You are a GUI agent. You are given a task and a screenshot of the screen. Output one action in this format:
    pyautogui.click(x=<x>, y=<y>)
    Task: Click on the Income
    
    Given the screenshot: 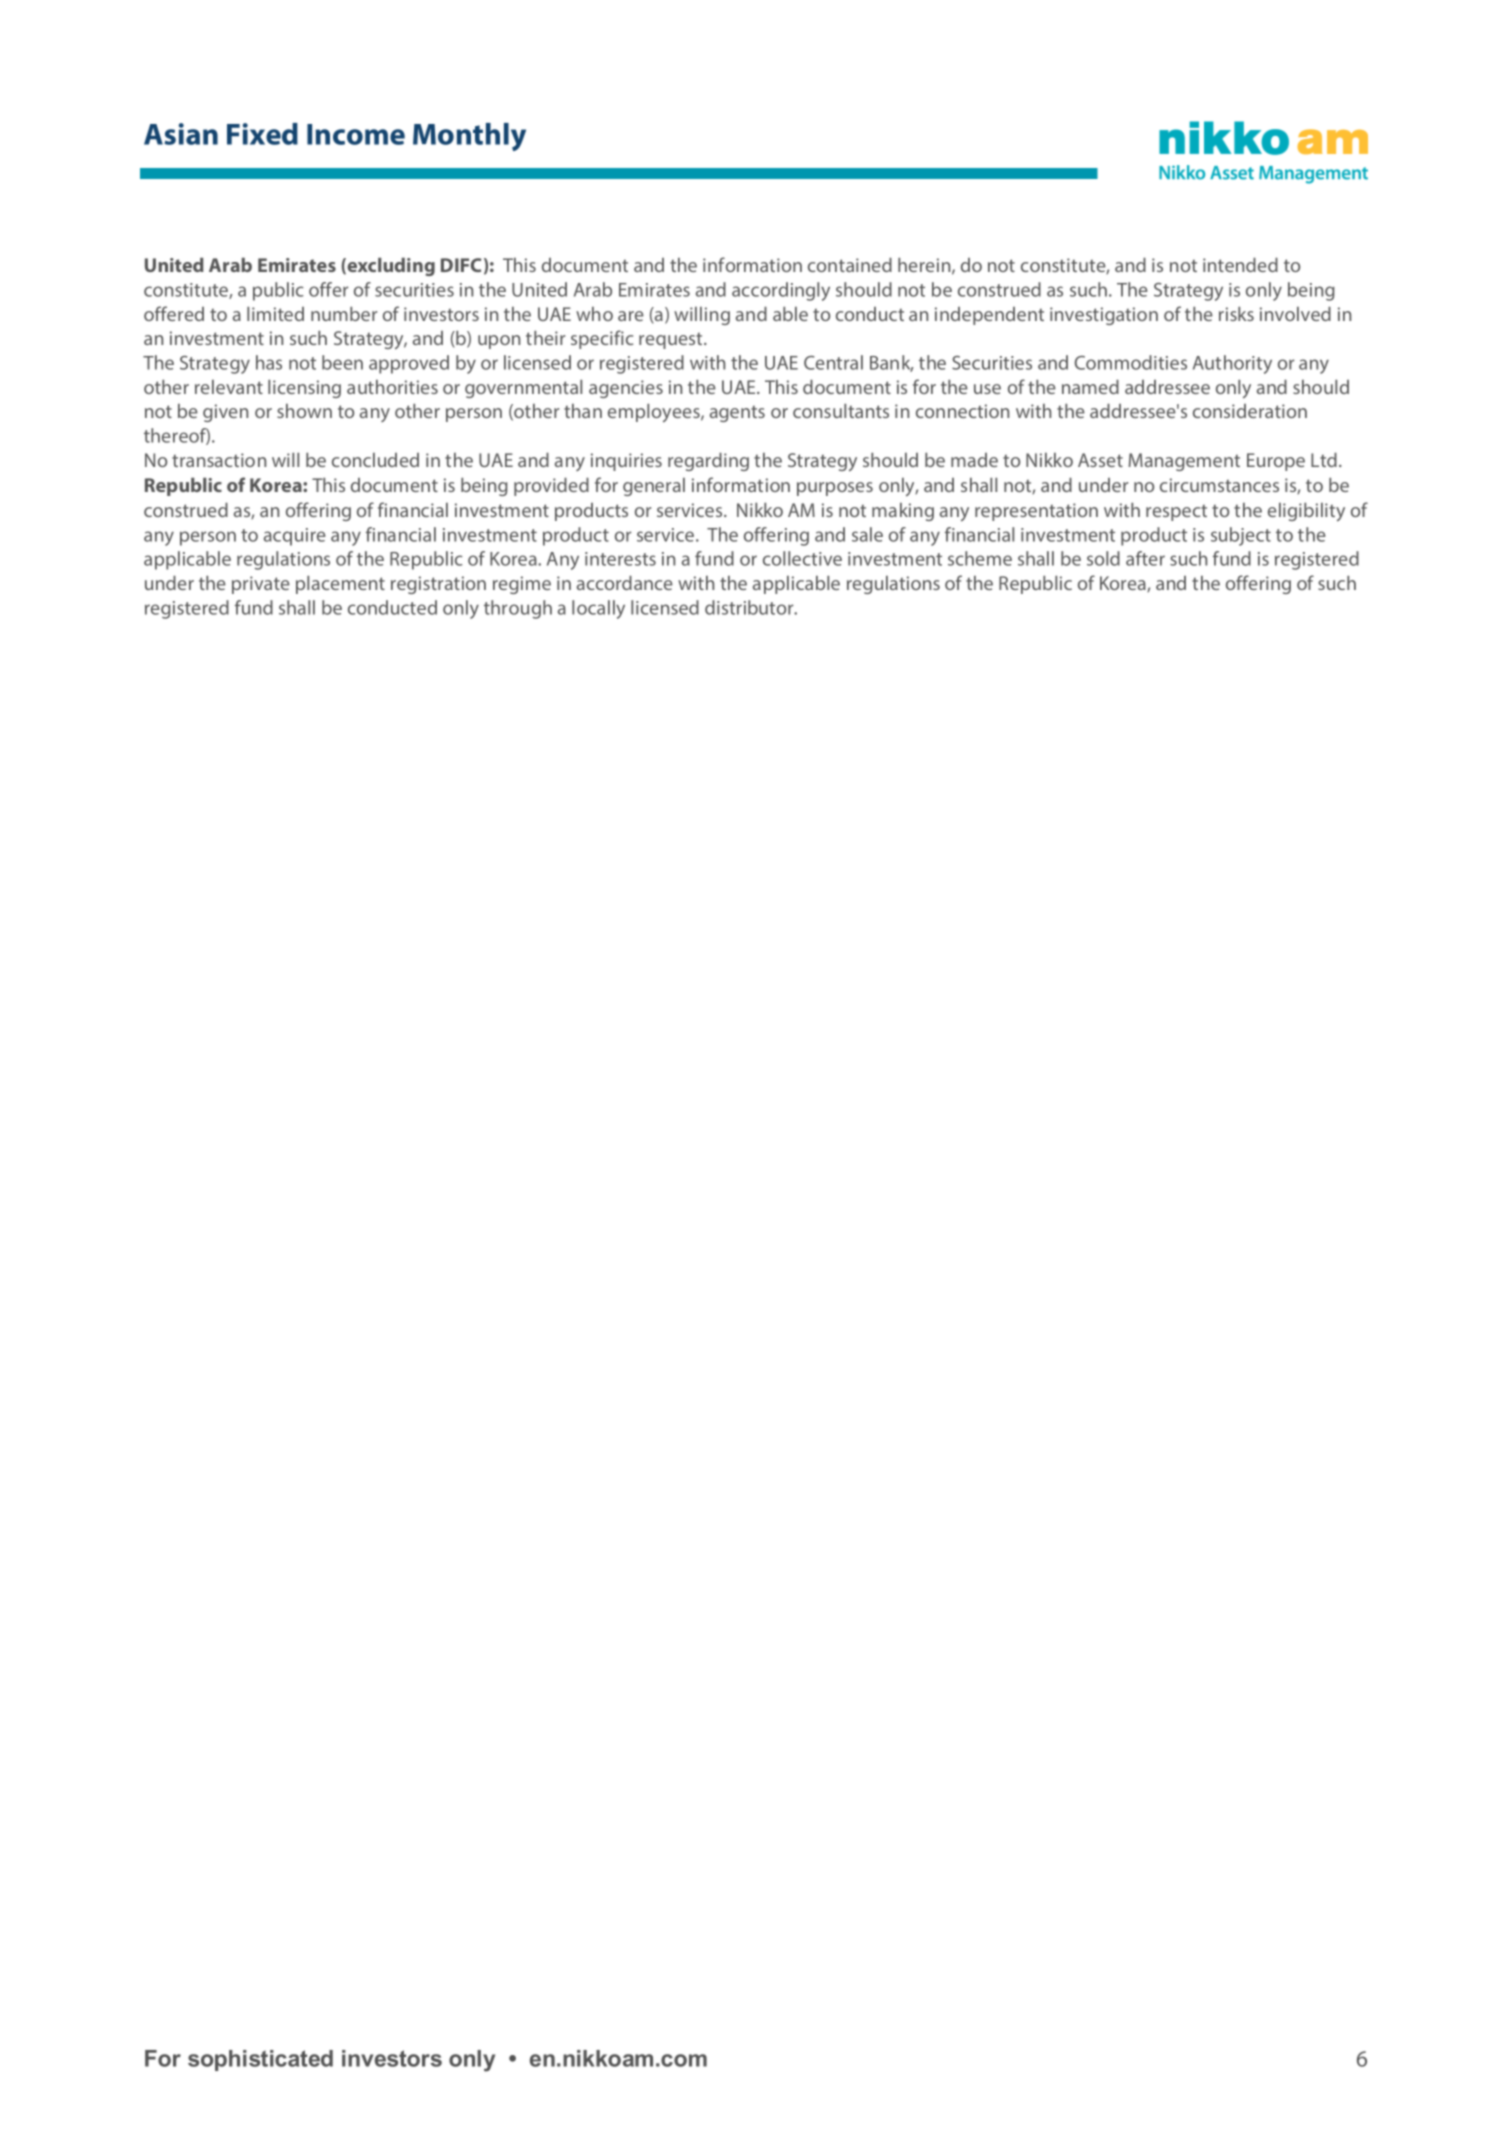 What is the action you would take?
    pyautogui.click(x=356, y=134)
